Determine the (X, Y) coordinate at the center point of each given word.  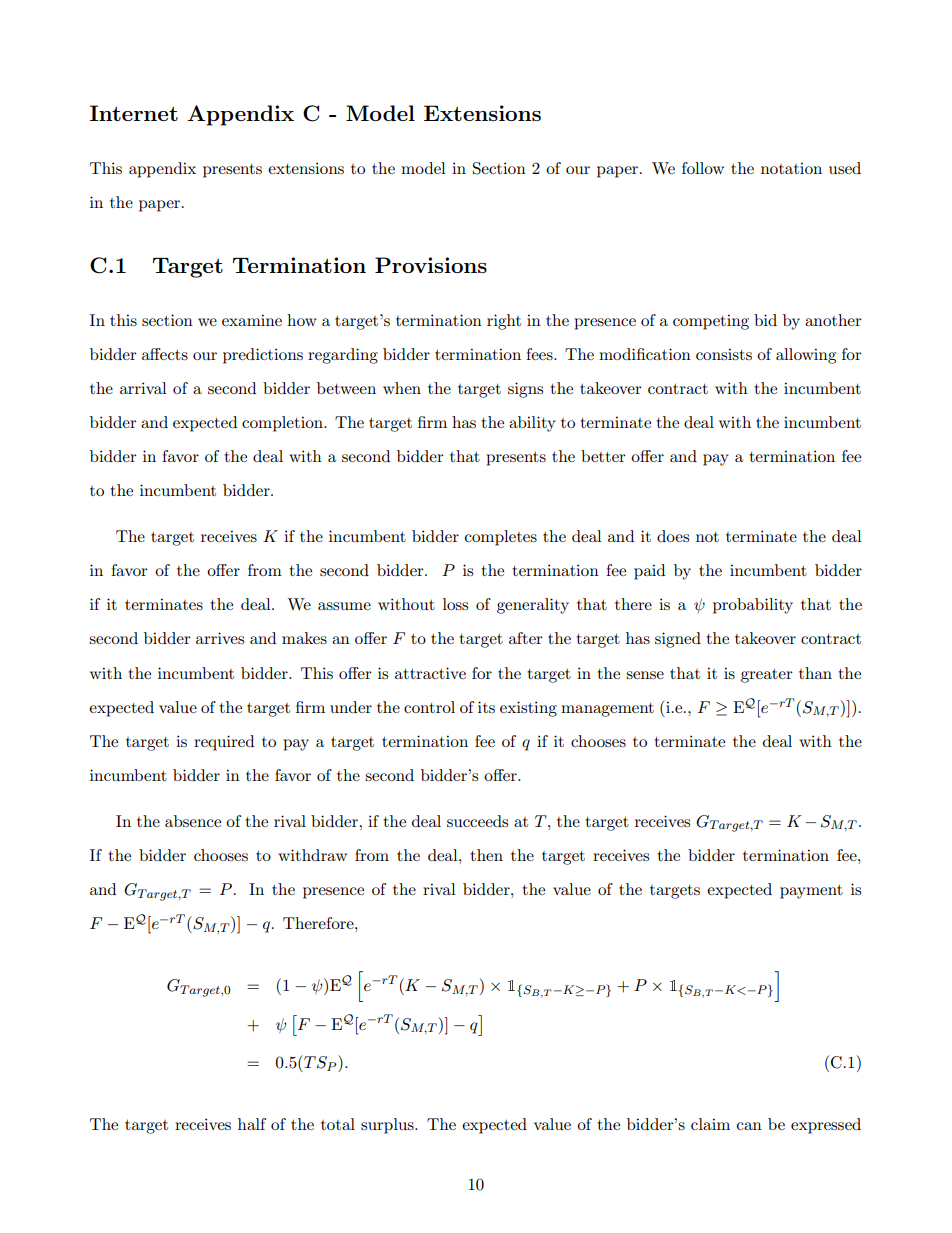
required (224, 743)
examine (252, 320)
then (486, 855)
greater (767, 676)
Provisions (431, 265)
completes (501, 538)
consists (724, 354)
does (673, 536)
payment (811, 892)
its (486, 707)
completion (283, 424)
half (252, 1124)
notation (791, 168)
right (504, 322)
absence (193, 821)
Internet (134, 113)
